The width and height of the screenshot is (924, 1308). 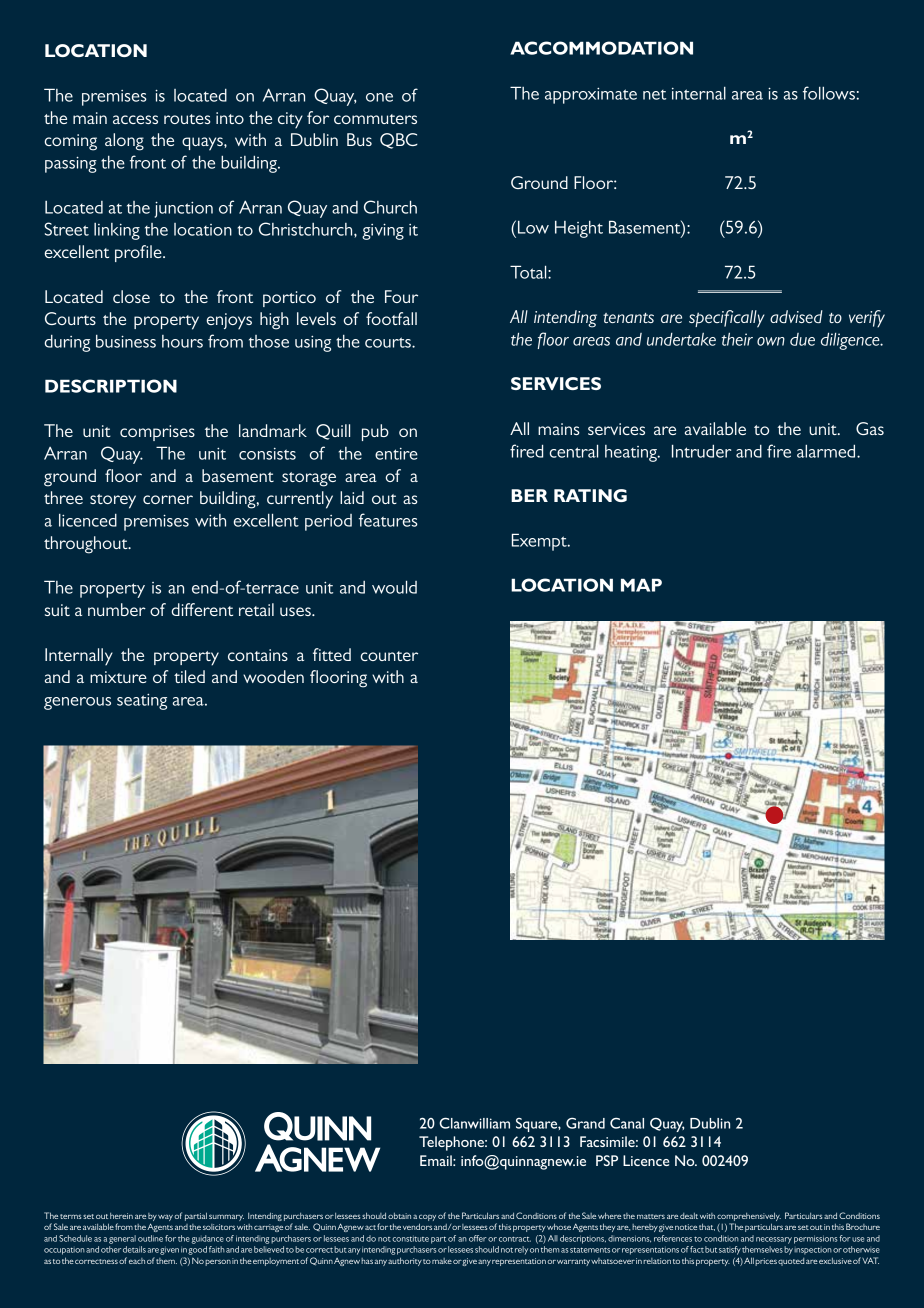 What do you see at coordinates (478, 1238) in the screenshot?
I see `offer` at bounding box center [478, 1238].
